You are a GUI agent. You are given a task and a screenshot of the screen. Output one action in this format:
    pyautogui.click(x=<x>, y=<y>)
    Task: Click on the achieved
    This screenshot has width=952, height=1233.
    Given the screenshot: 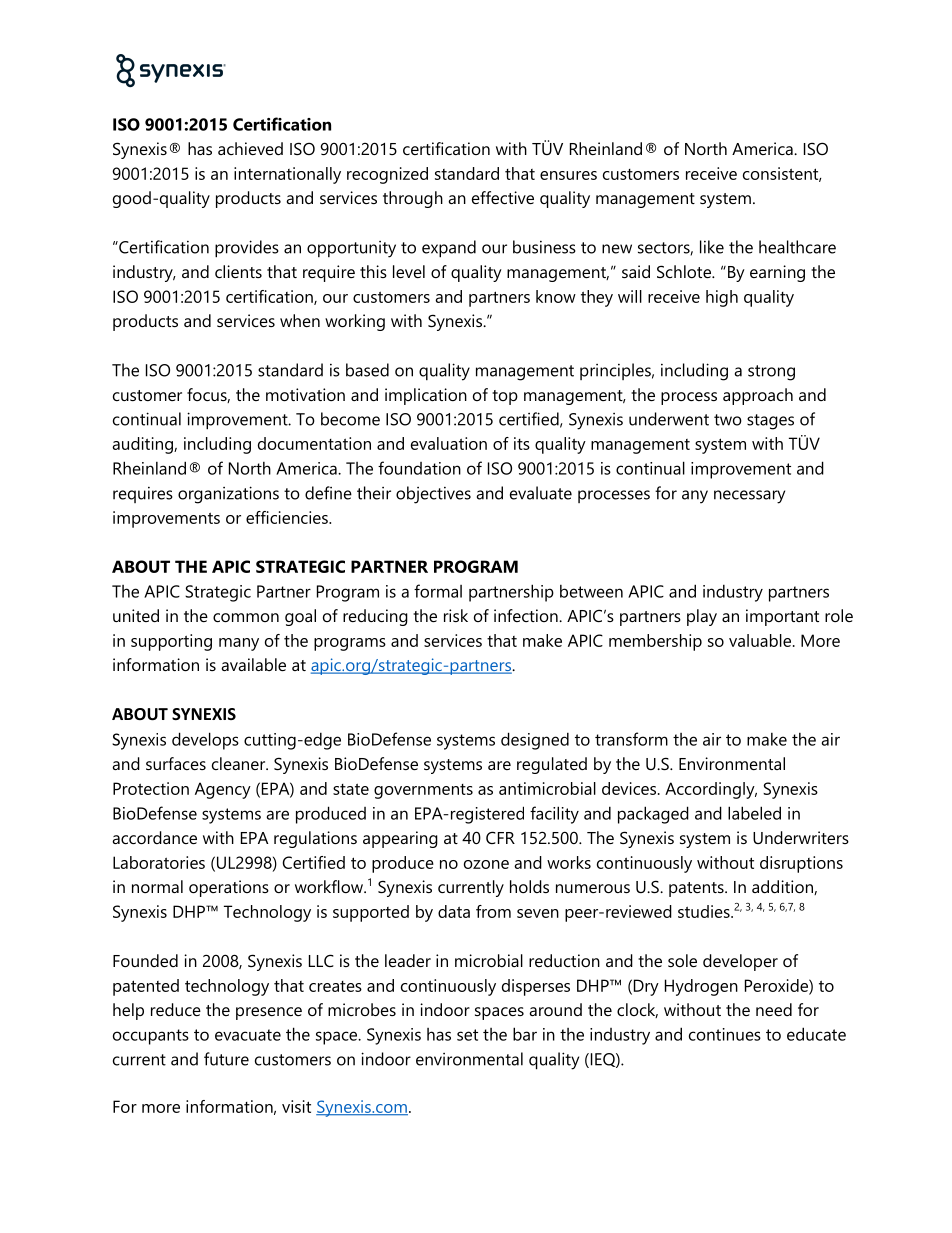 What is the action you would take?
    pyautogui.click(x=250, y=148)
